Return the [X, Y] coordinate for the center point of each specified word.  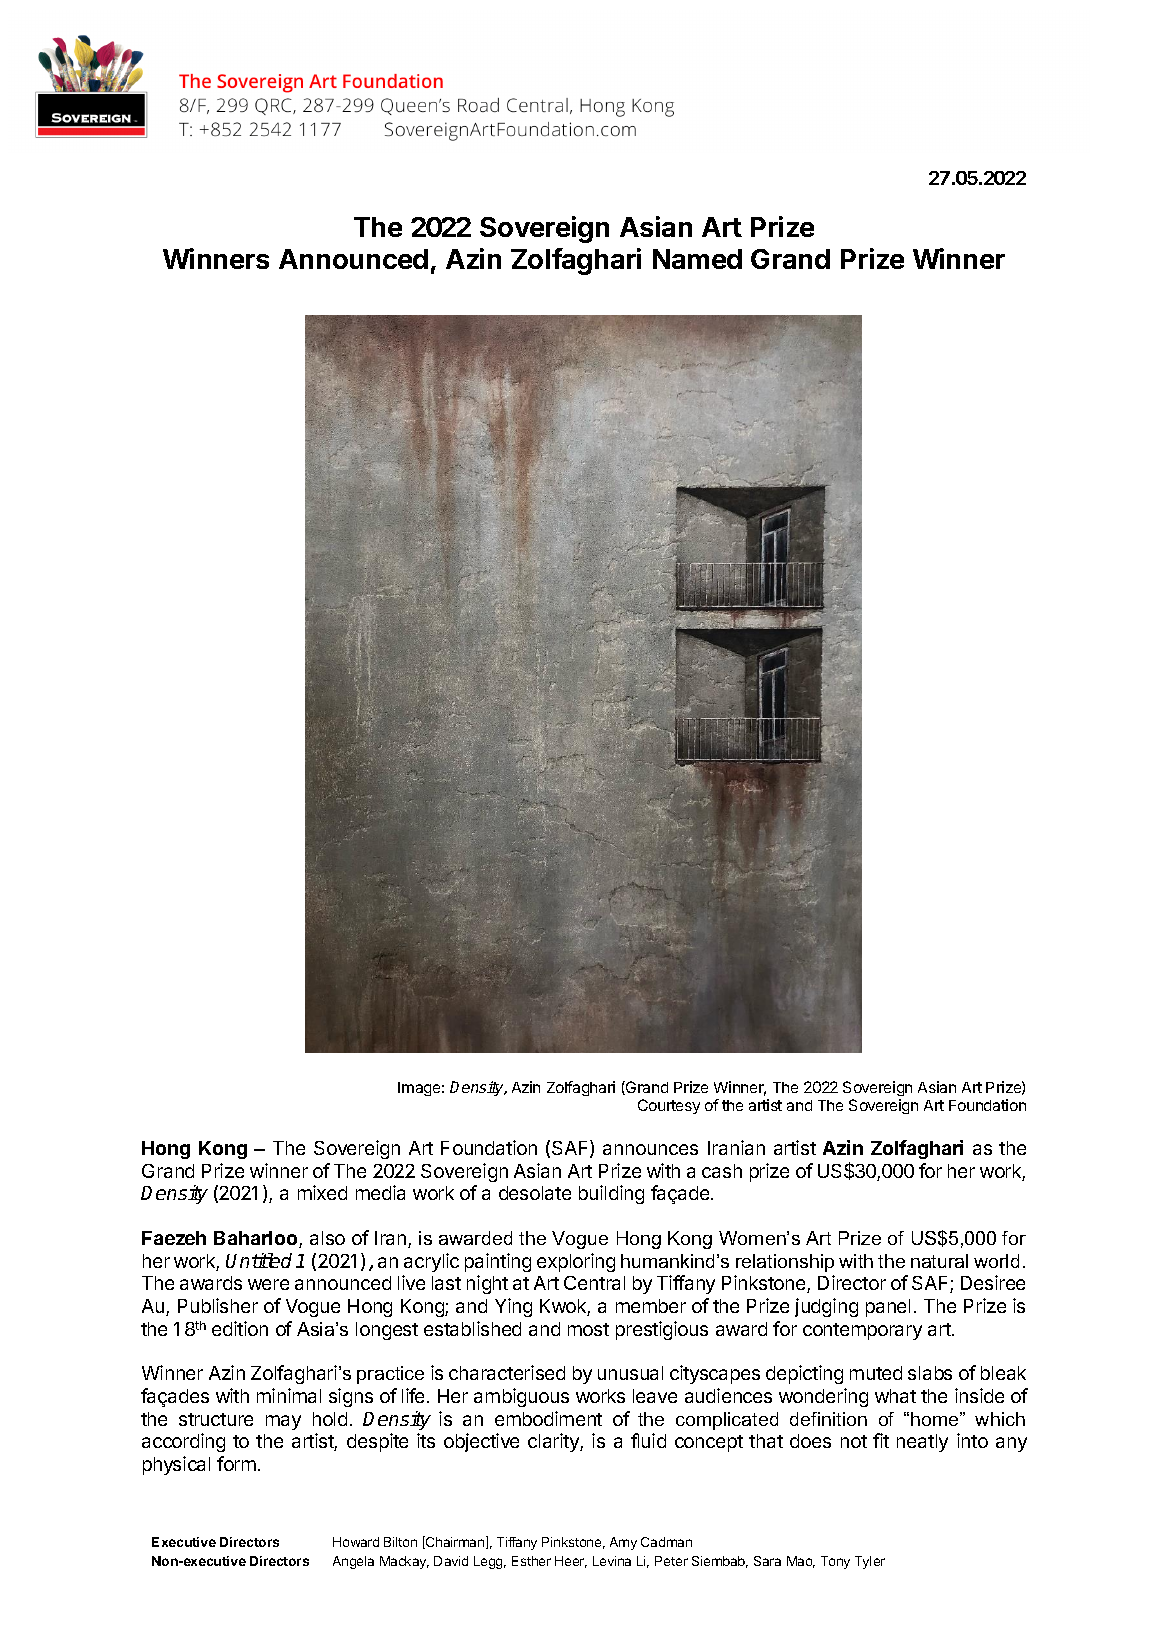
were [268, 1284]
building [611, 1194]
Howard [356, 1542]
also [327, 1238]
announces [650, 1149]
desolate [535, 1193]
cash [722, 1171]
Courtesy [669, 1106]
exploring [576, 1262]
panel [888, 1308]
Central [594, 1283]
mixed [322, 1192]
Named [697, 259]
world [996, 1261]
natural [939, 1261]
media [380, 1192]
